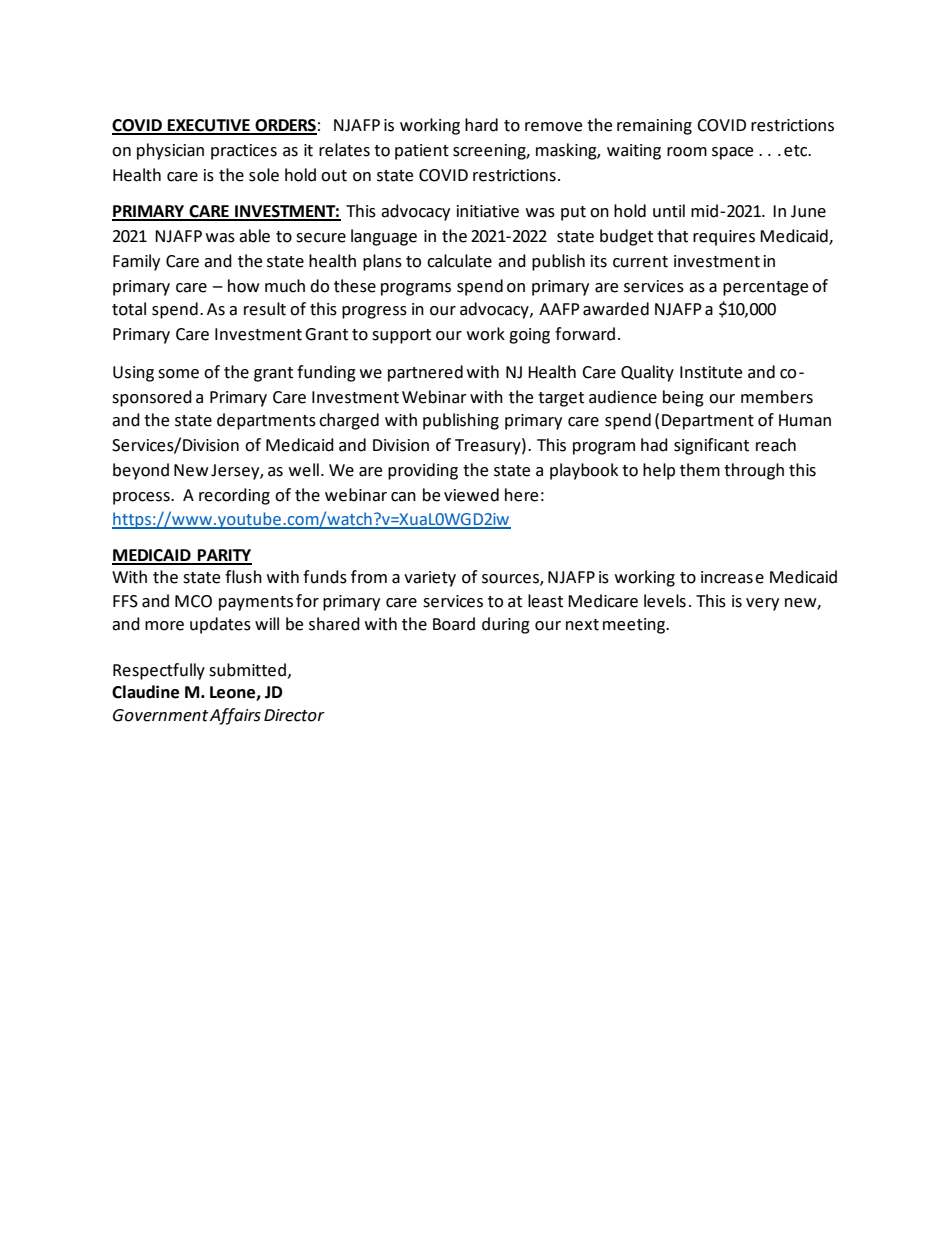 This screenshot has width=952, height=1233. Describe the element at coordinates (765, 288) in the screenshot. I see `percentage` at that location.
